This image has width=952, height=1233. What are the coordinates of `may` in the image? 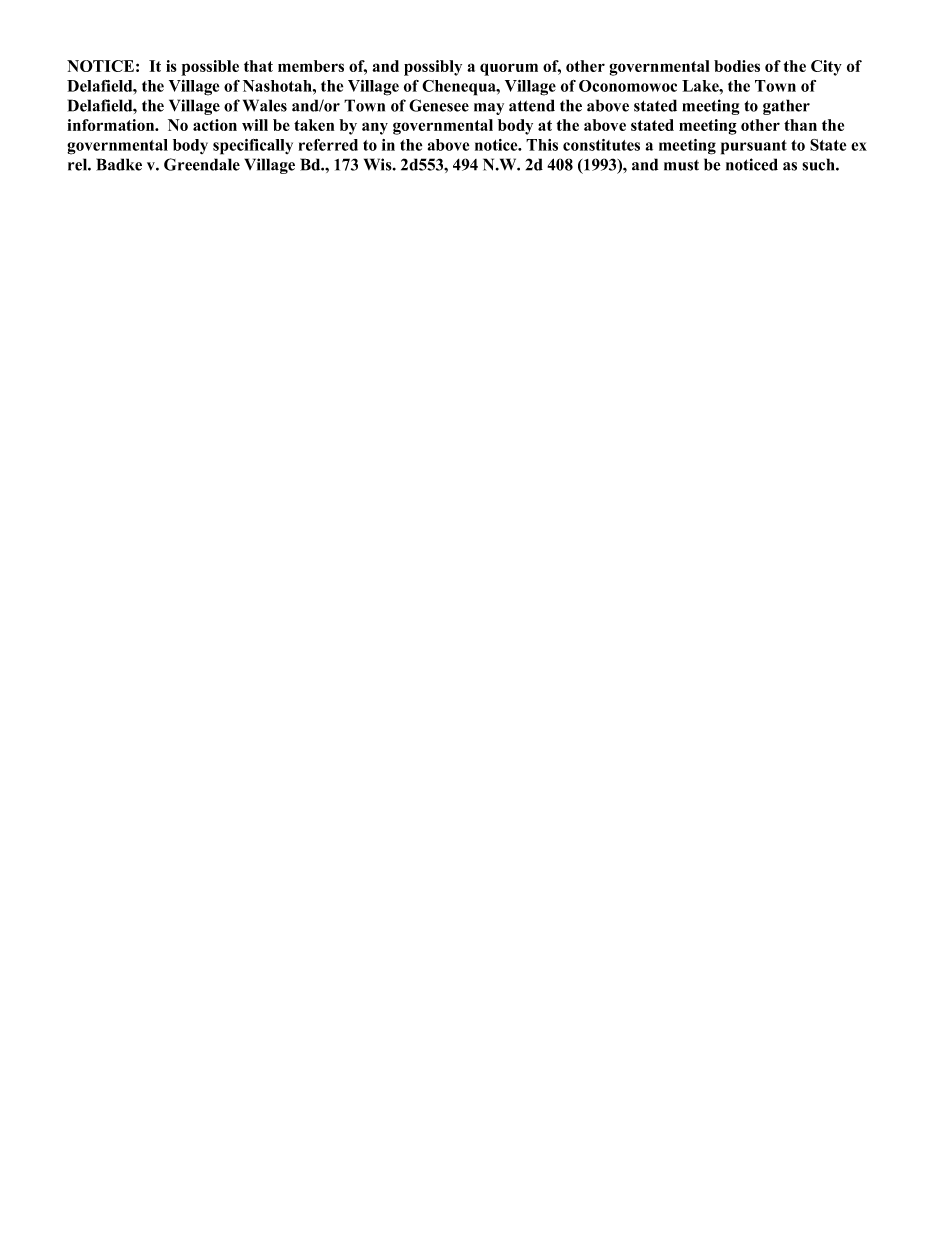 It's located at (489, 109).
